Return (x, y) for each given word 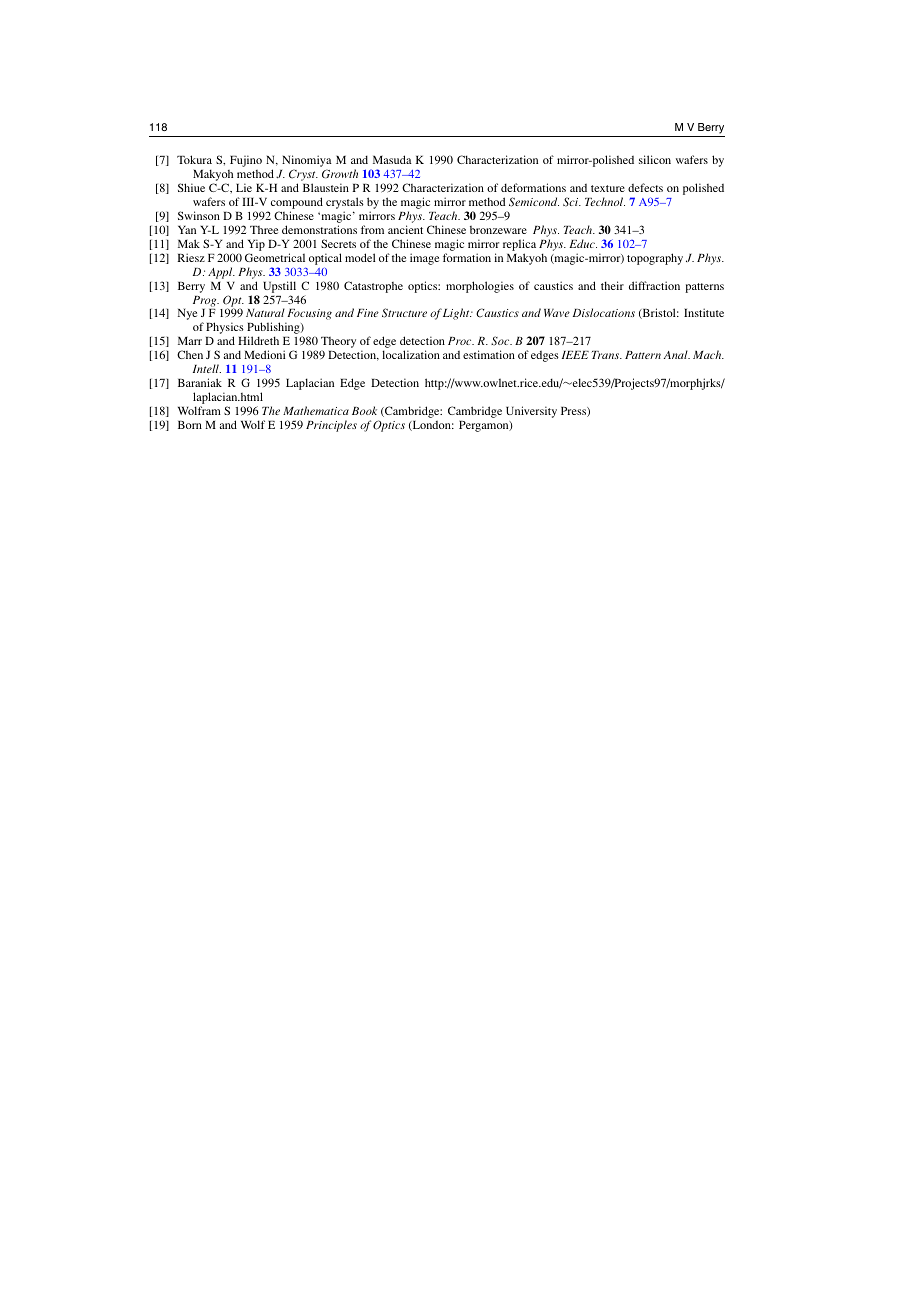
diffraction (654, 285)
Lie (244, 187)
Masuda (392, 159)
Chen (190, 354)
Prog (206, 301)
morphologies (480, 287)
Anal (677, 354)
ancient (405, 229)
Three (264, 230)
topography (655, 259)
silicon (655, 159)
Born (190, 425)
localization (411, 354)
